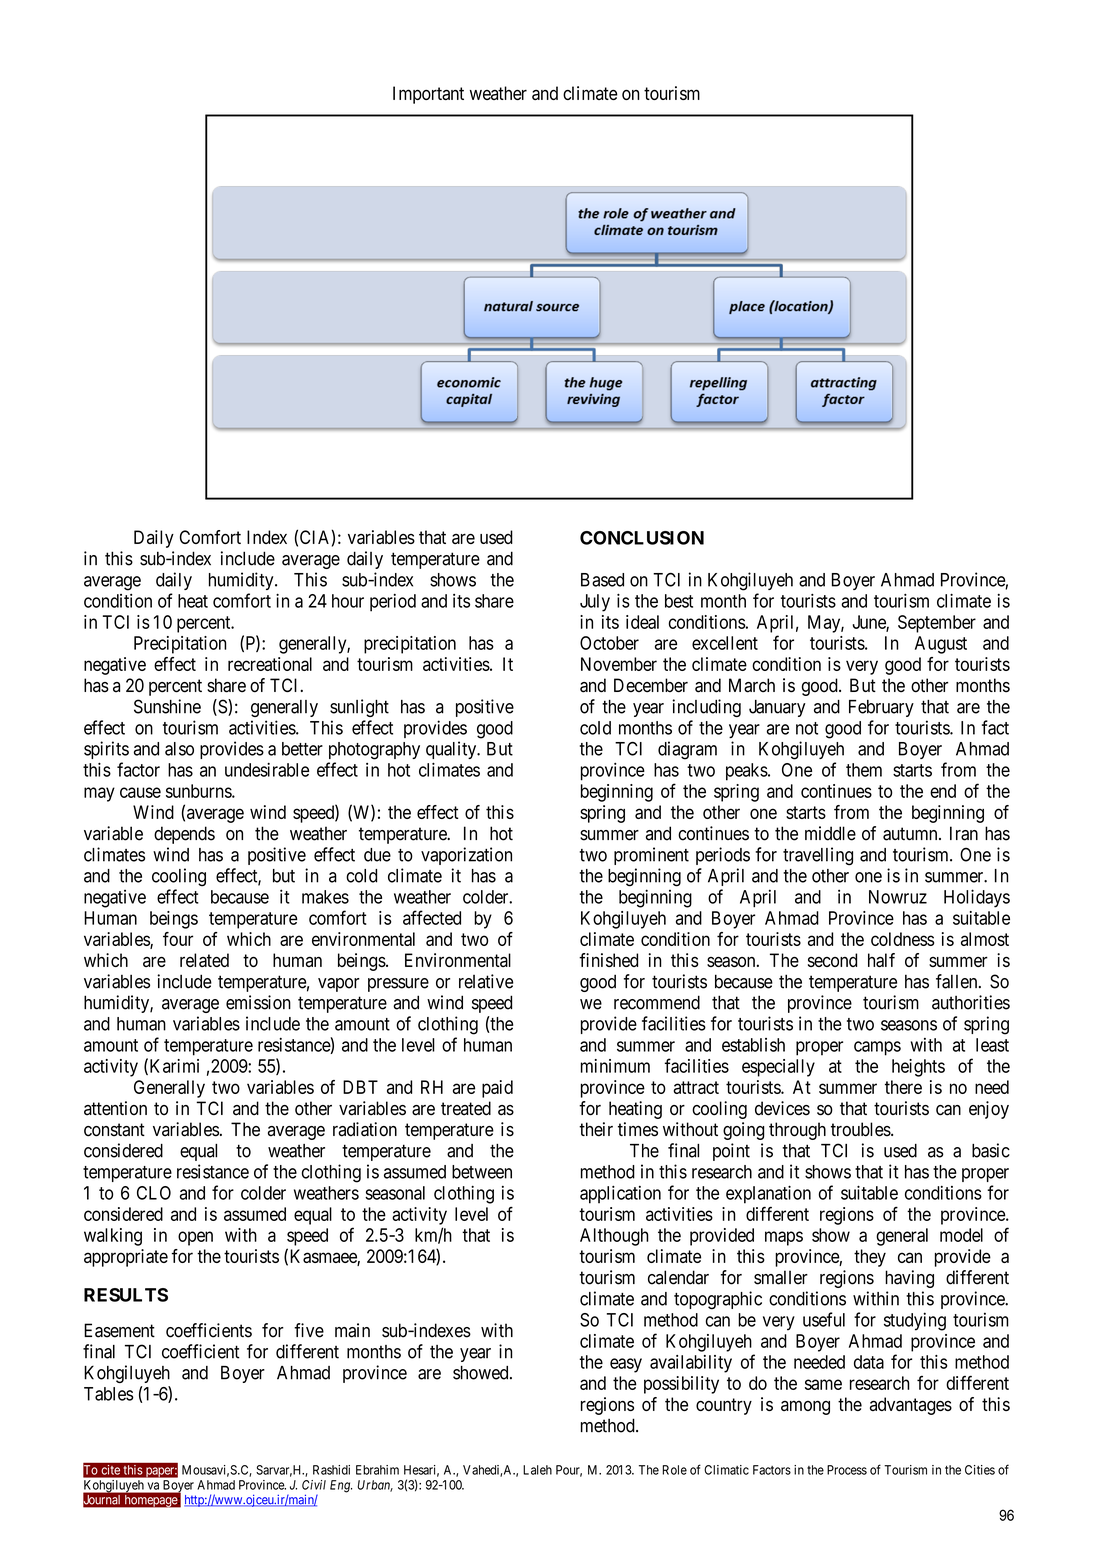 This screenshot has height=1548, width=1094. What do you see at coordinates (314, 1485) in the screenshot?
I see `Civil` at bounding box center [314, 1485].
